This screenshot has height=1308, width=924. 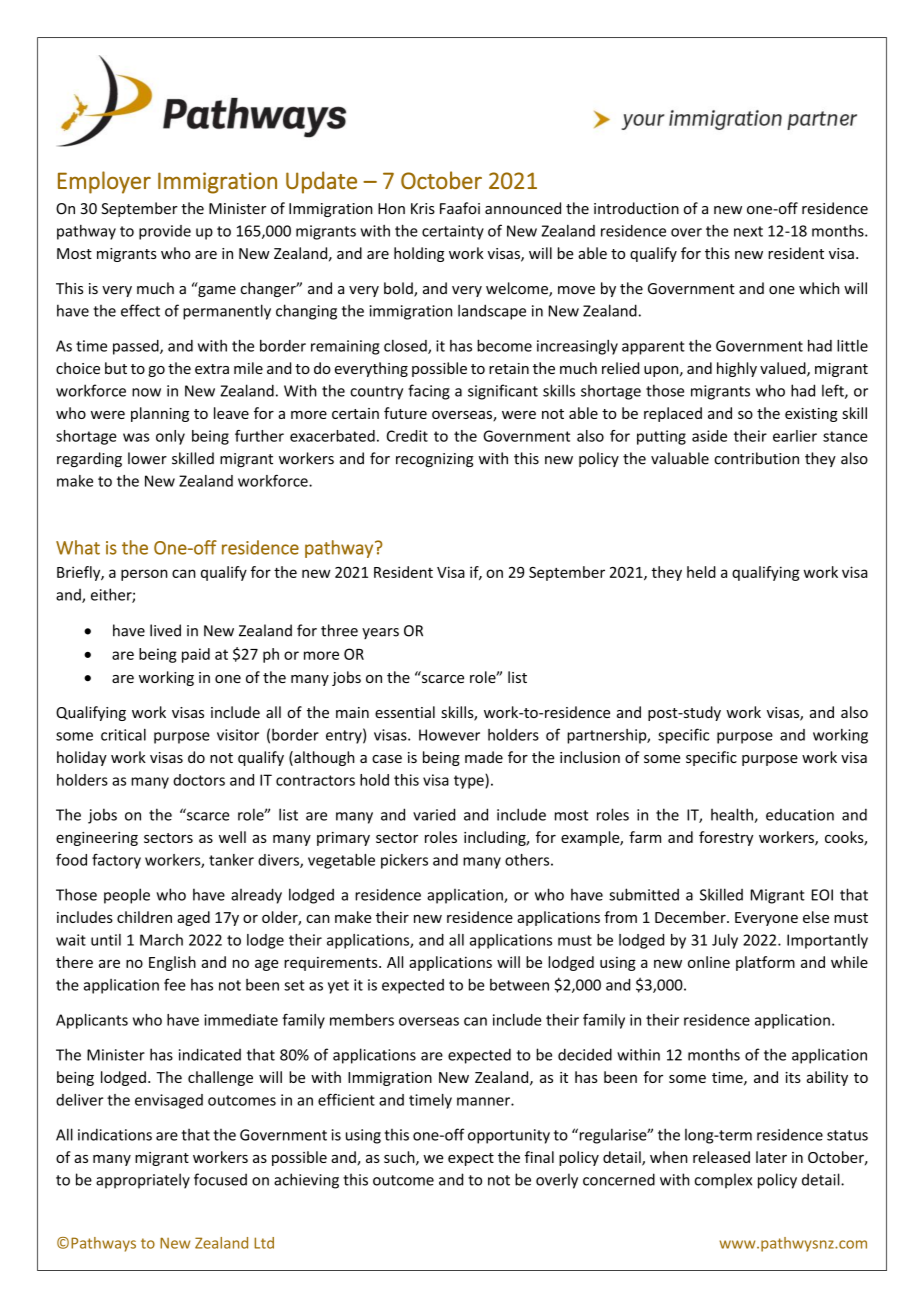 What do you see at coordinates (423, 209) in the screenshot?
I see `Kris` at bounding box center [423, 209].
